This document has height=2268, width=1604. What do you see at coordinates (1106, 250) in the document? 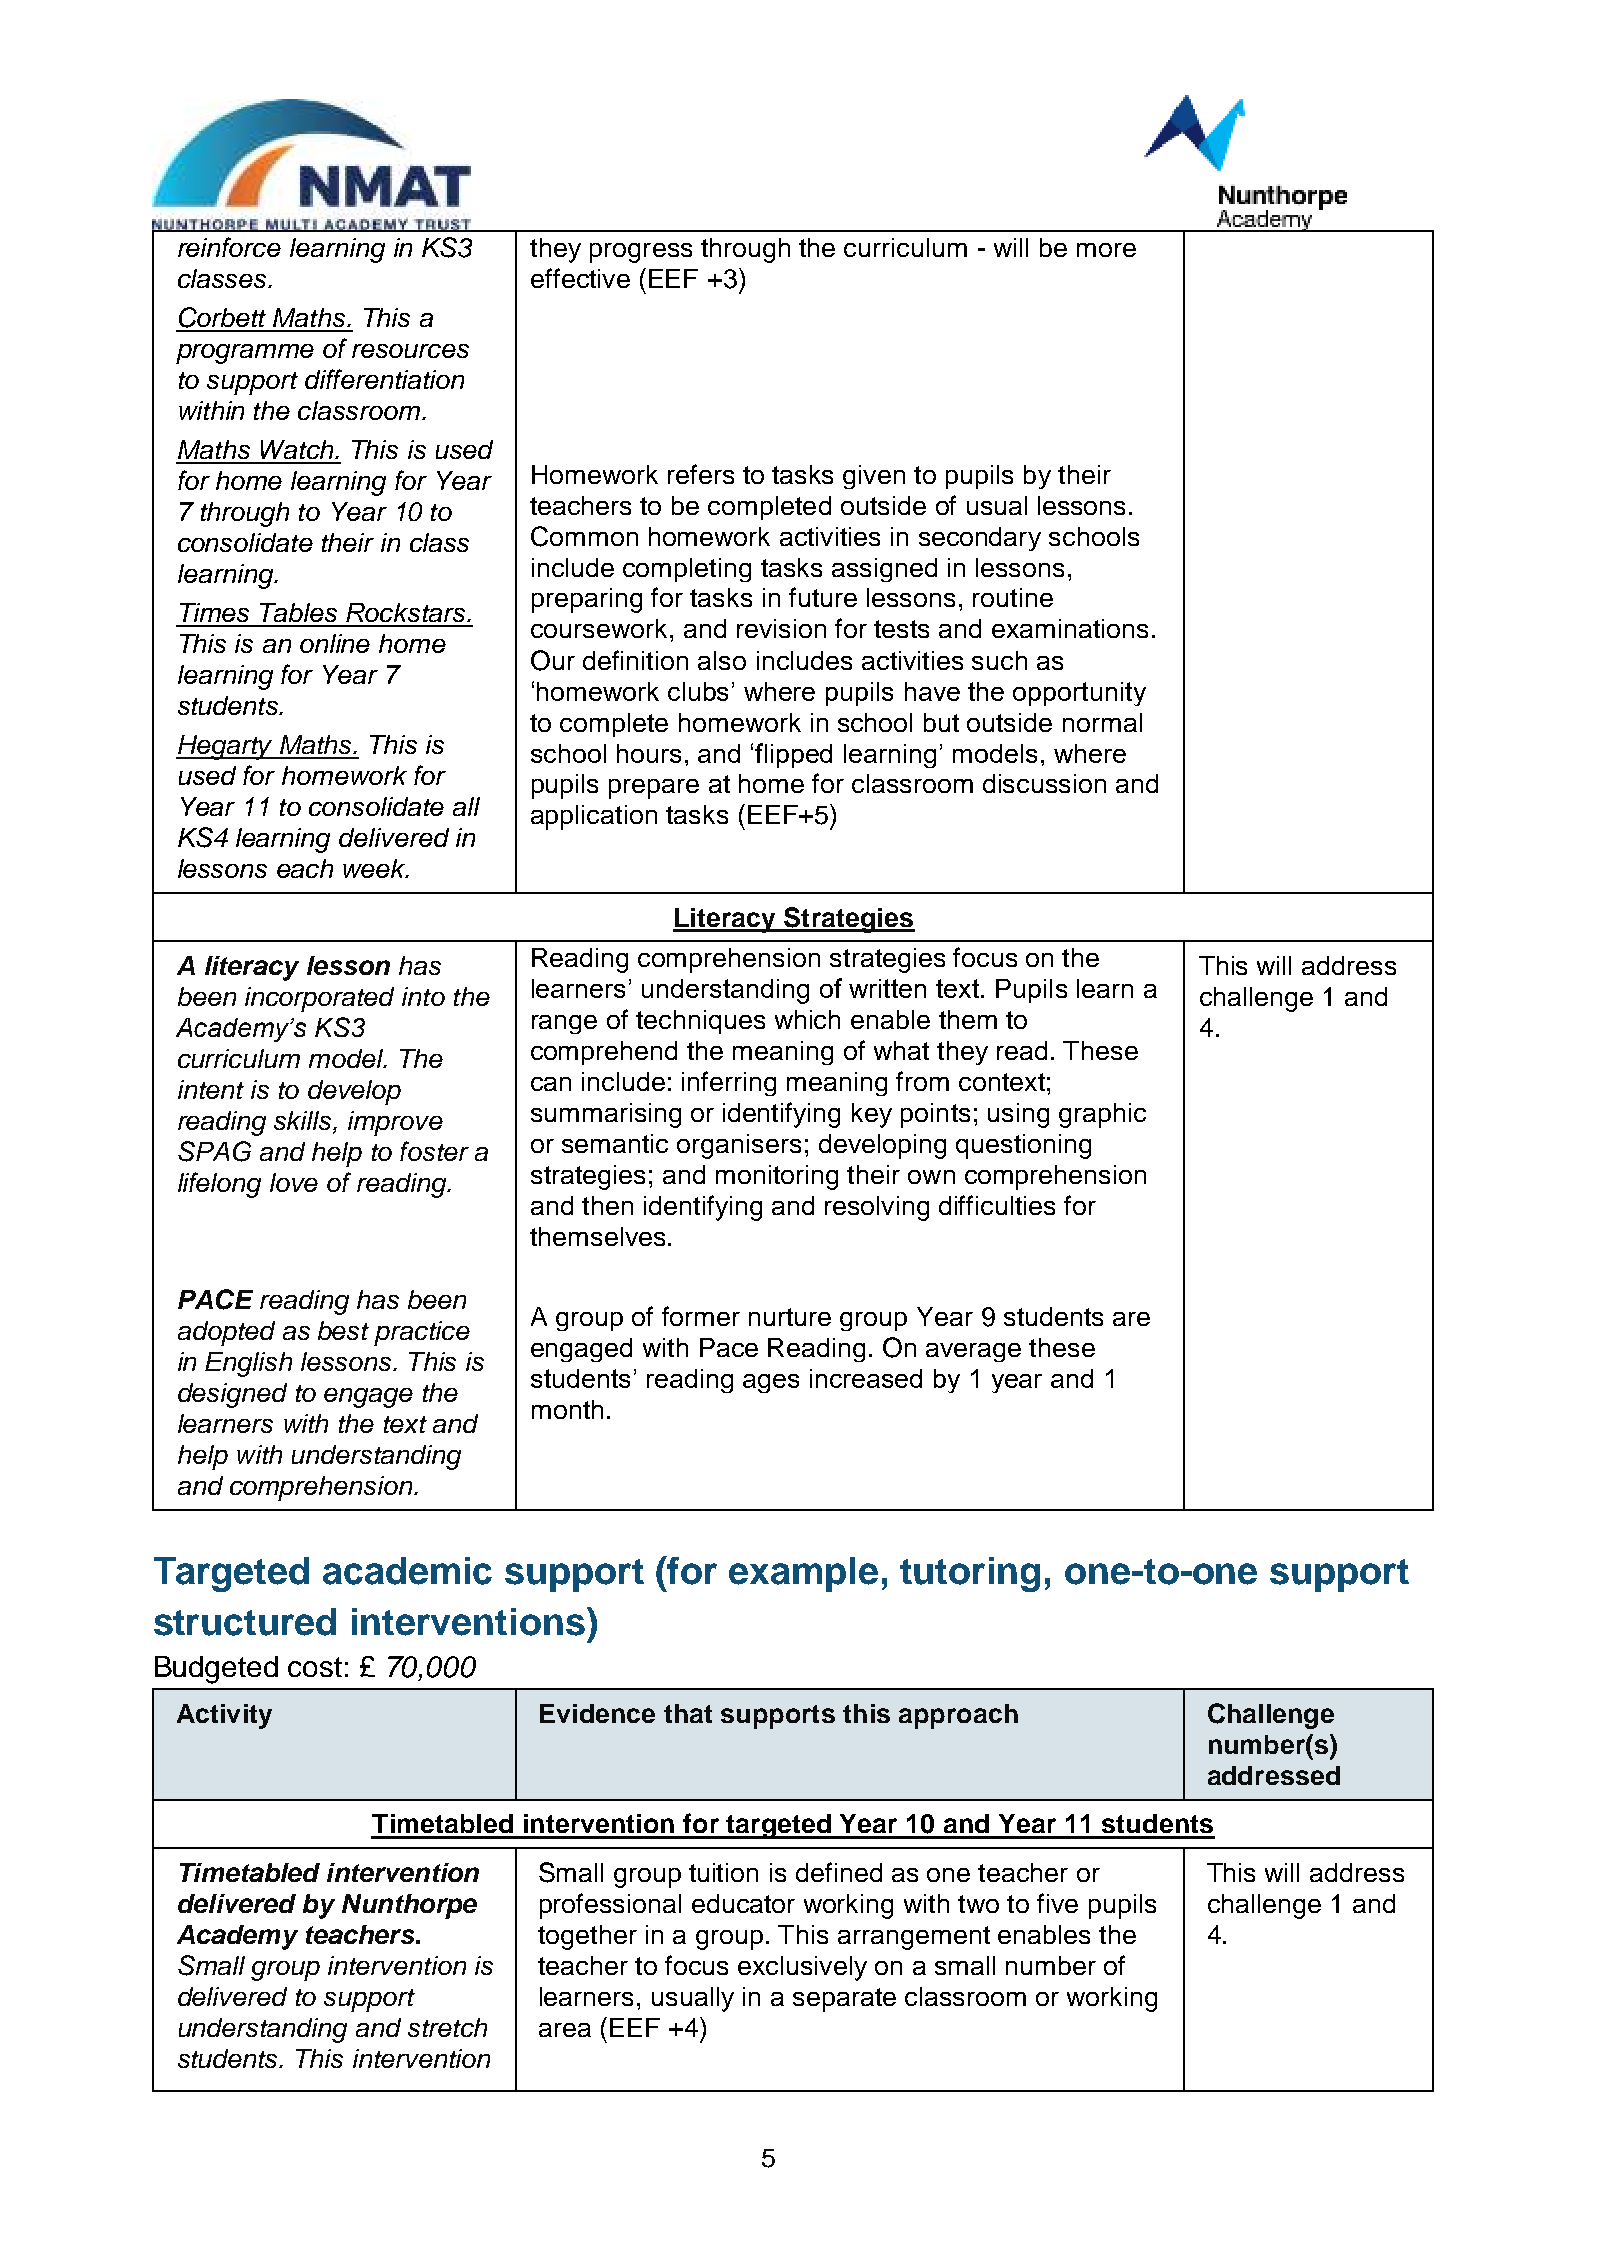
I see `more` at bounding box center [1106, 250].
